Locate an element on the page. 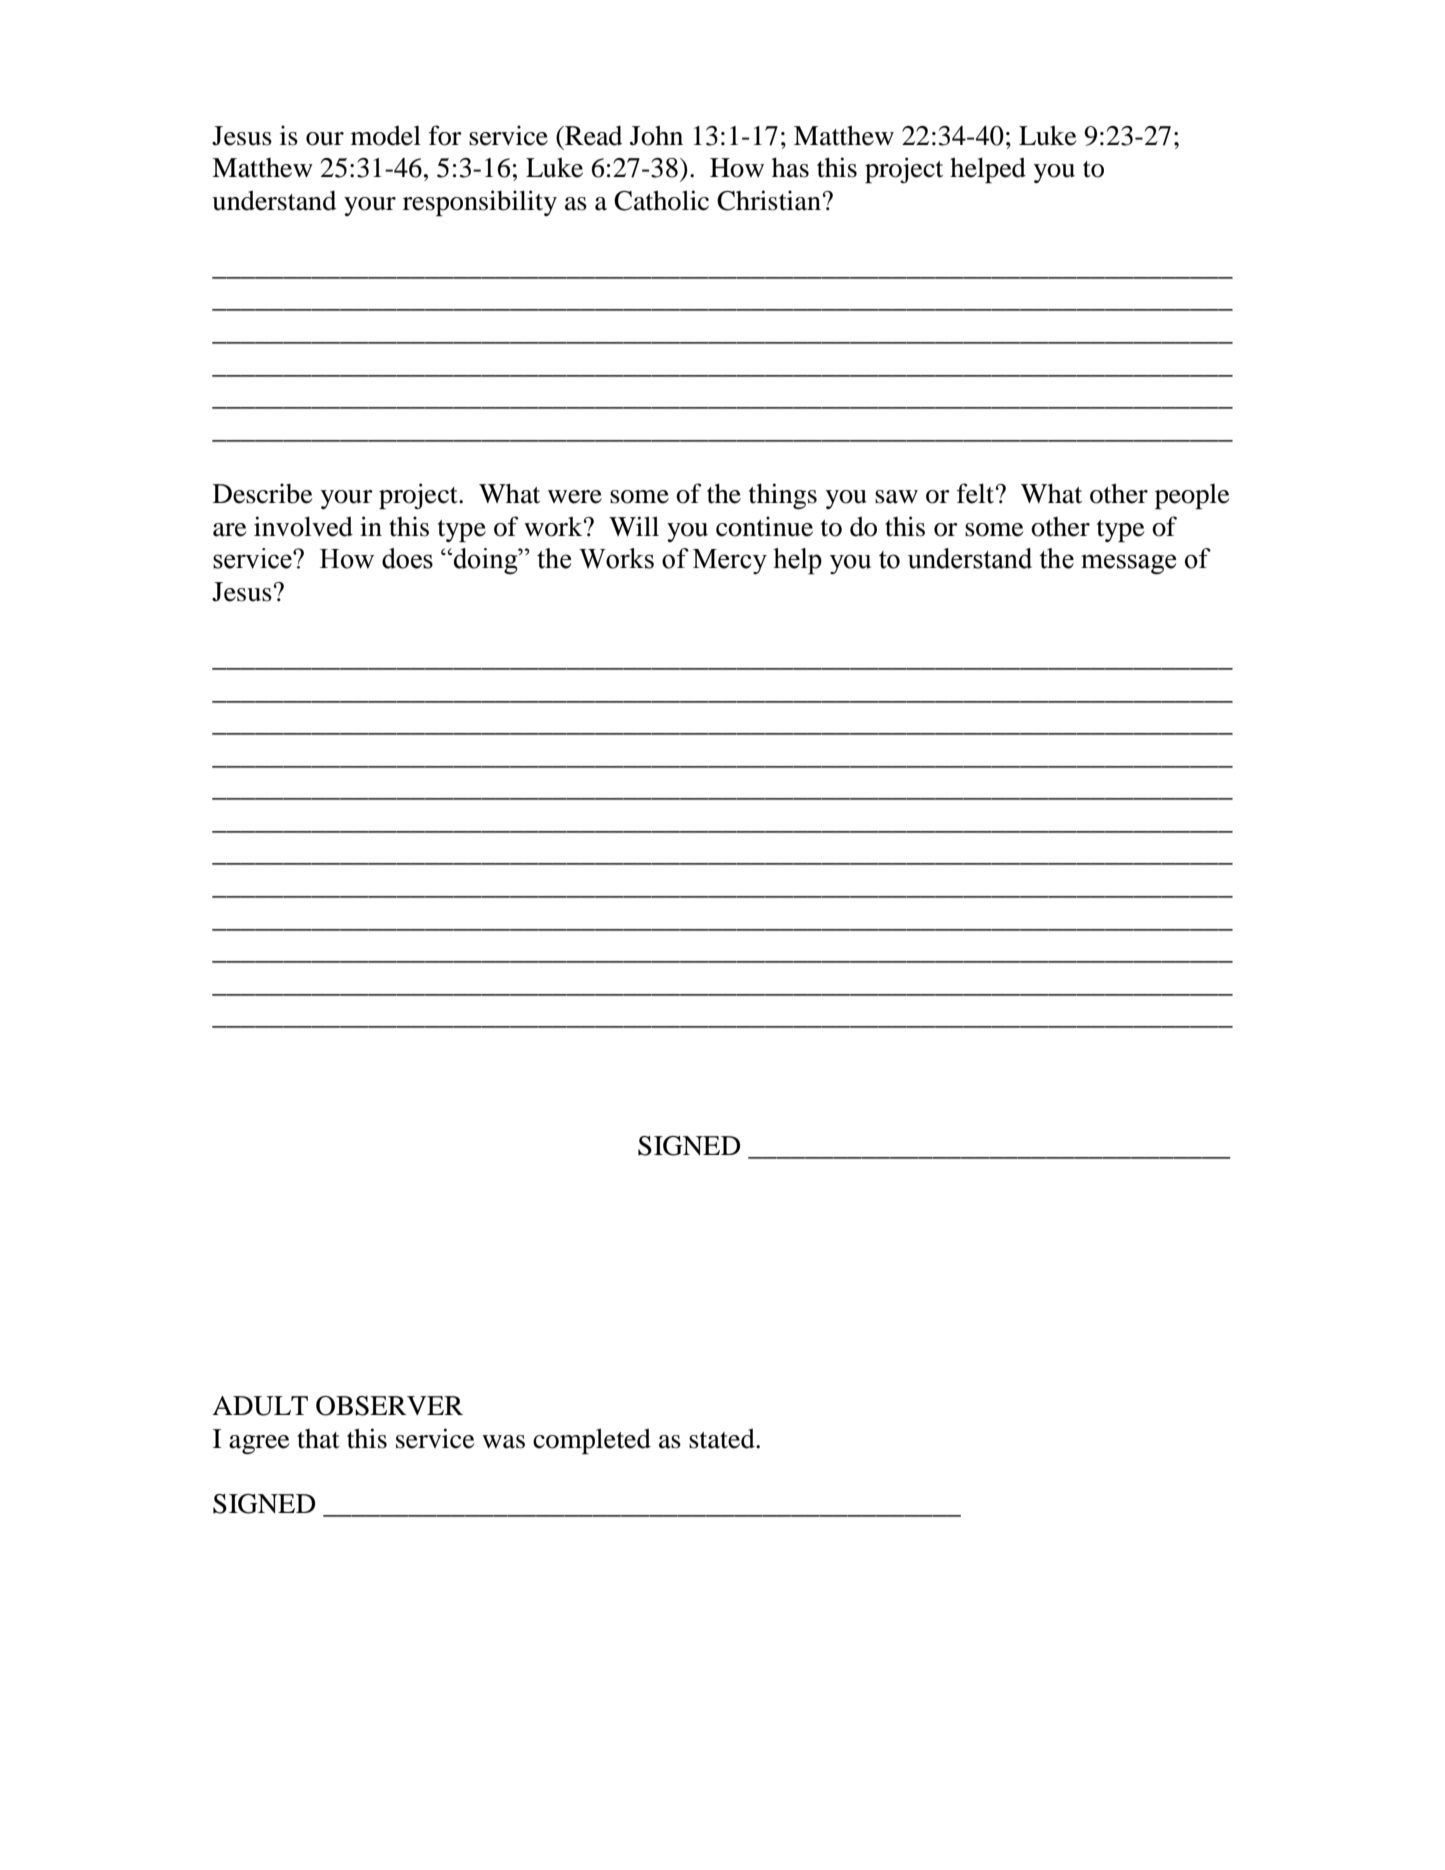  Catholic is located at coordinates (661, 200).
